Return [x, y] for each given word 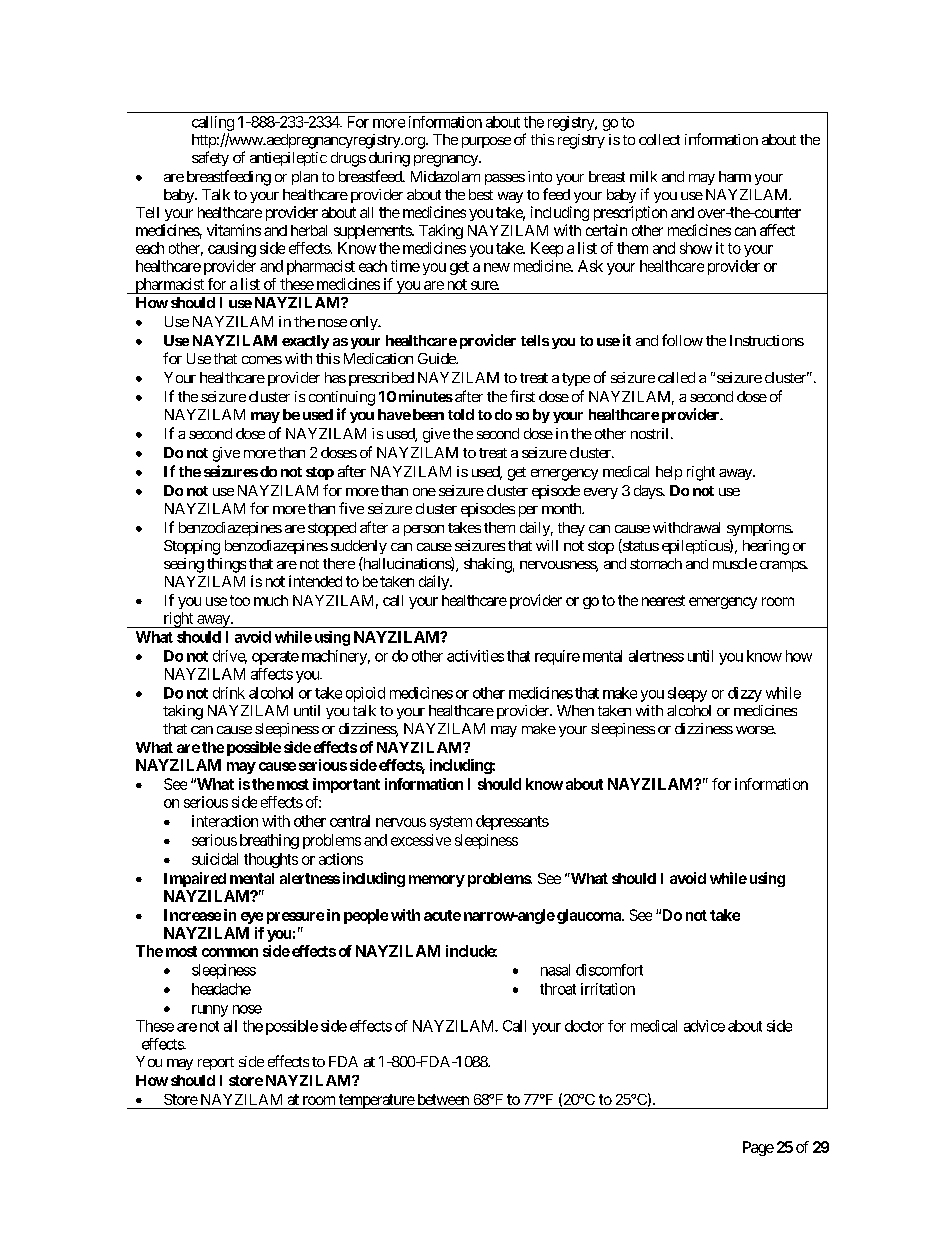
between [443, 1099]
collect [659, 139]
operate [275, 658]
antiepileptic [288, 159]
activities [475, 656]
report [216, 1063]
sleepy [687, 694]
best [481, 194]
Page [758, 1148]
